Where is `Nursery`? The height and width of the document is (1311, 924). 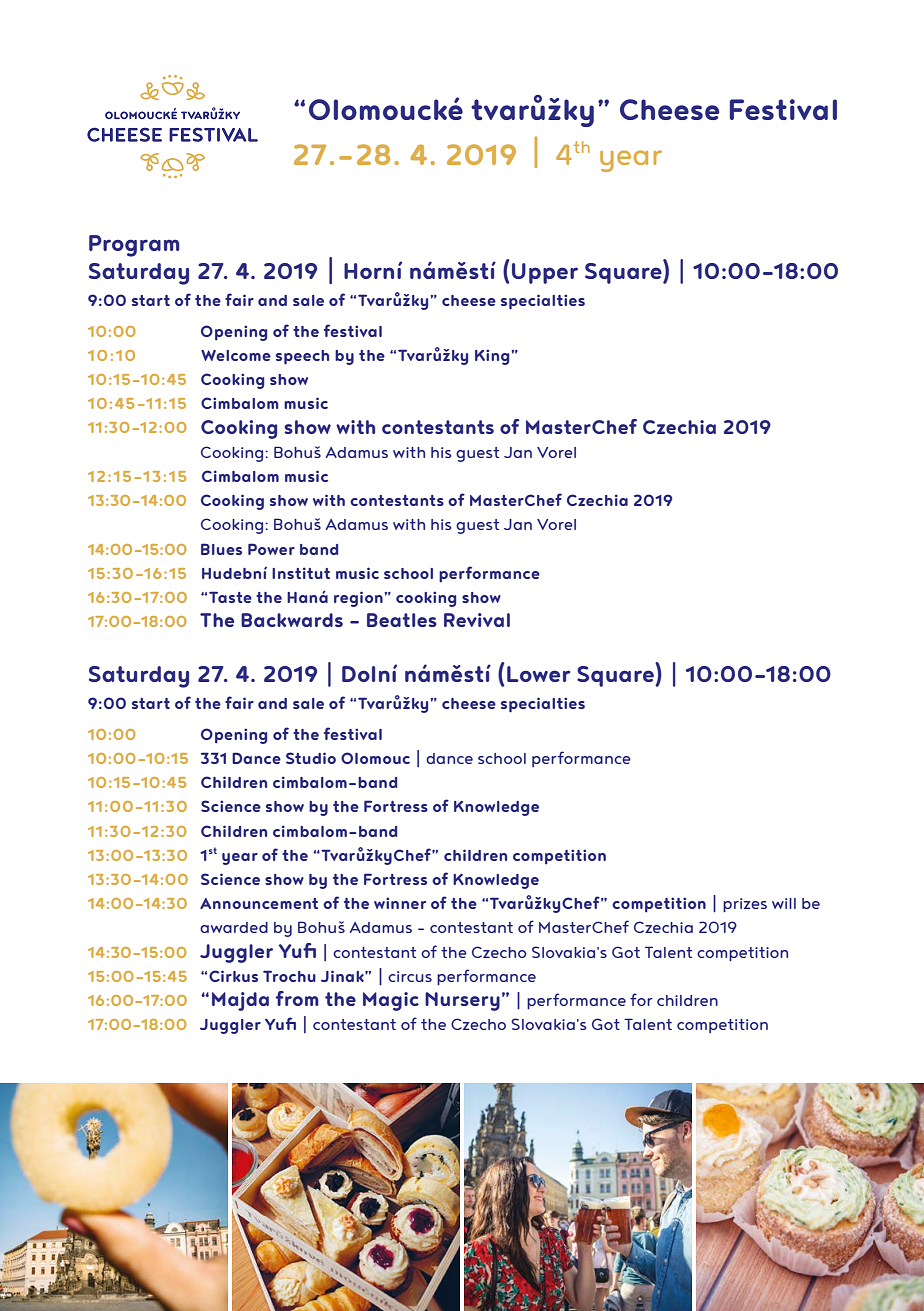 Nursery is located at coordinates (462, 1001).
